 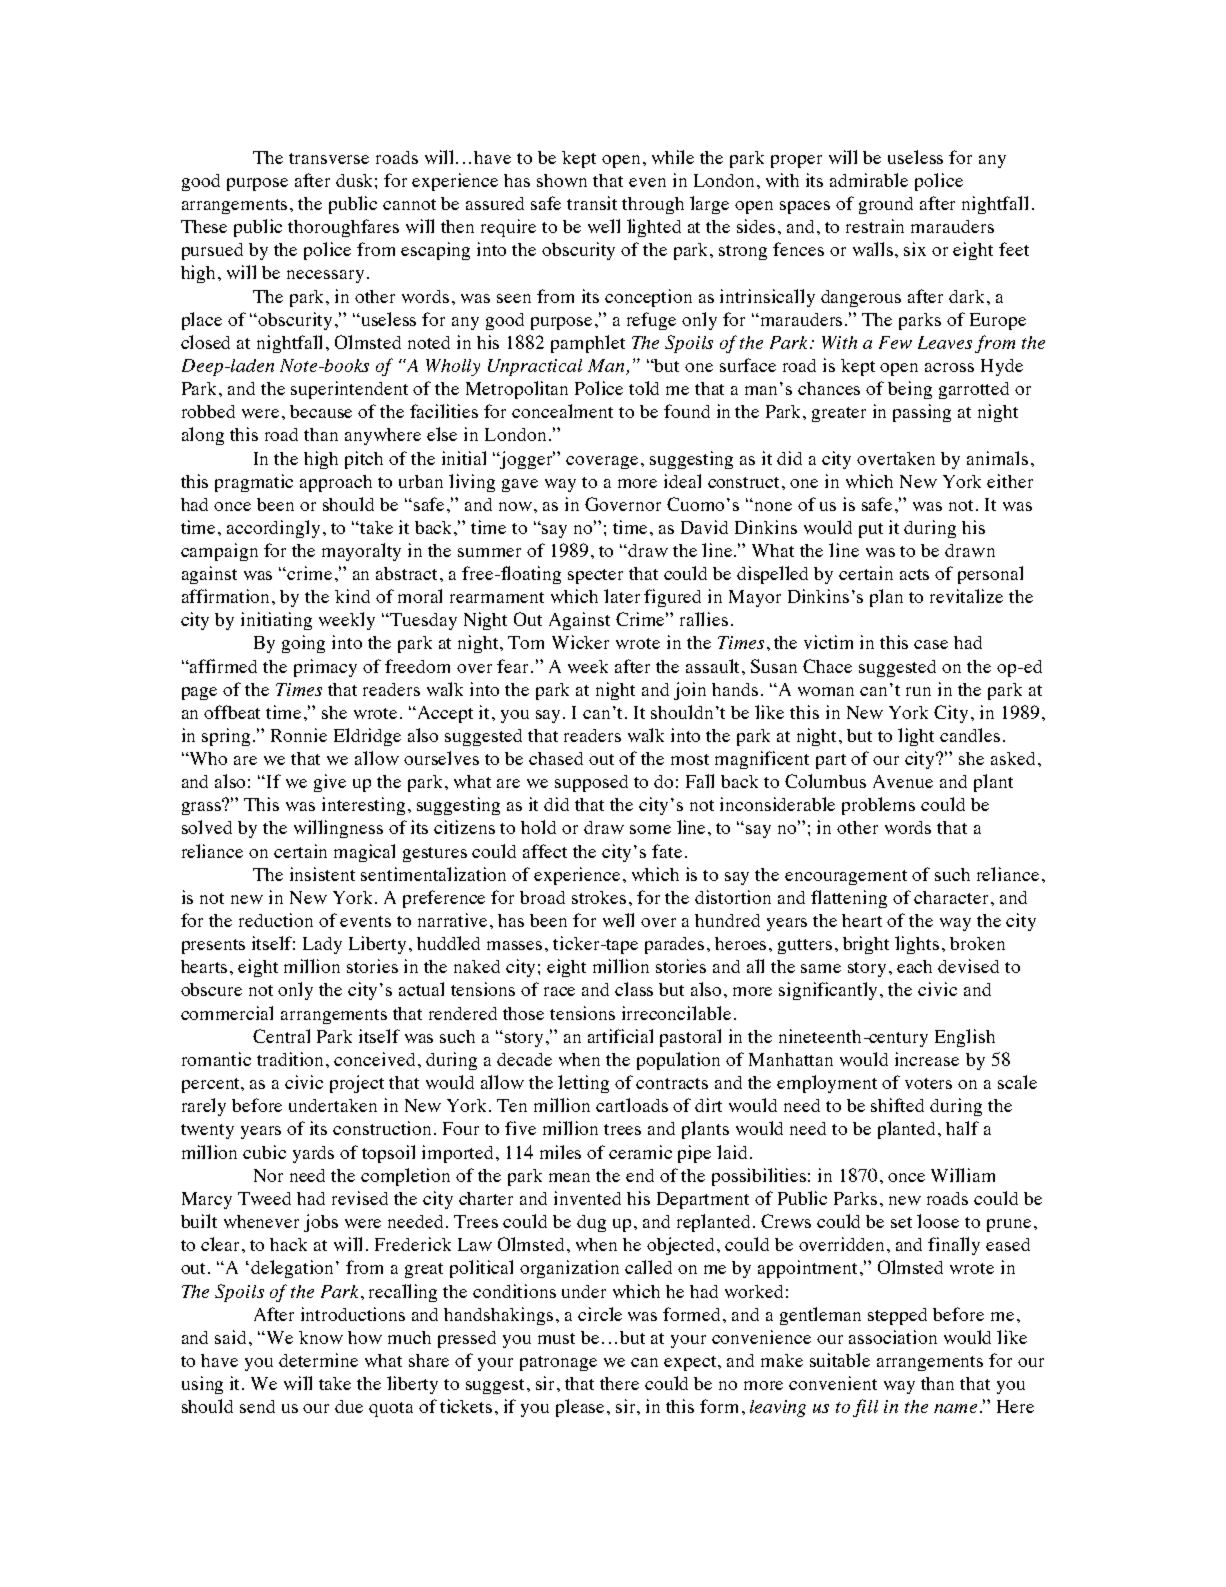 What do you see at coordinates (336, 483) in the screenshot?
I see `approach` at bounding box center [336, 483].
